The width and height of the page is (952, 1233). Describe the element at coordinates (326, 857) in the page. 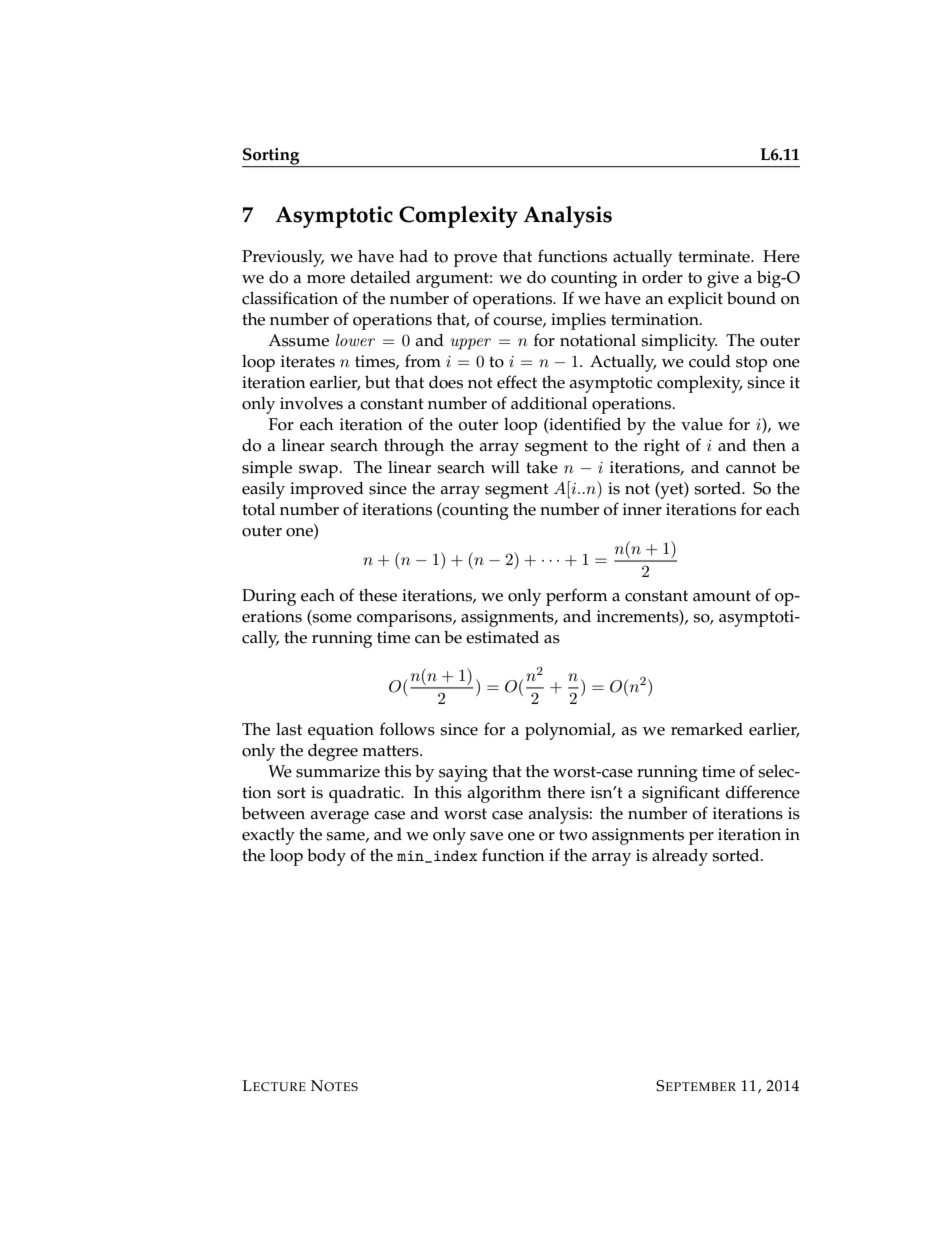

I see `body` at that location.
